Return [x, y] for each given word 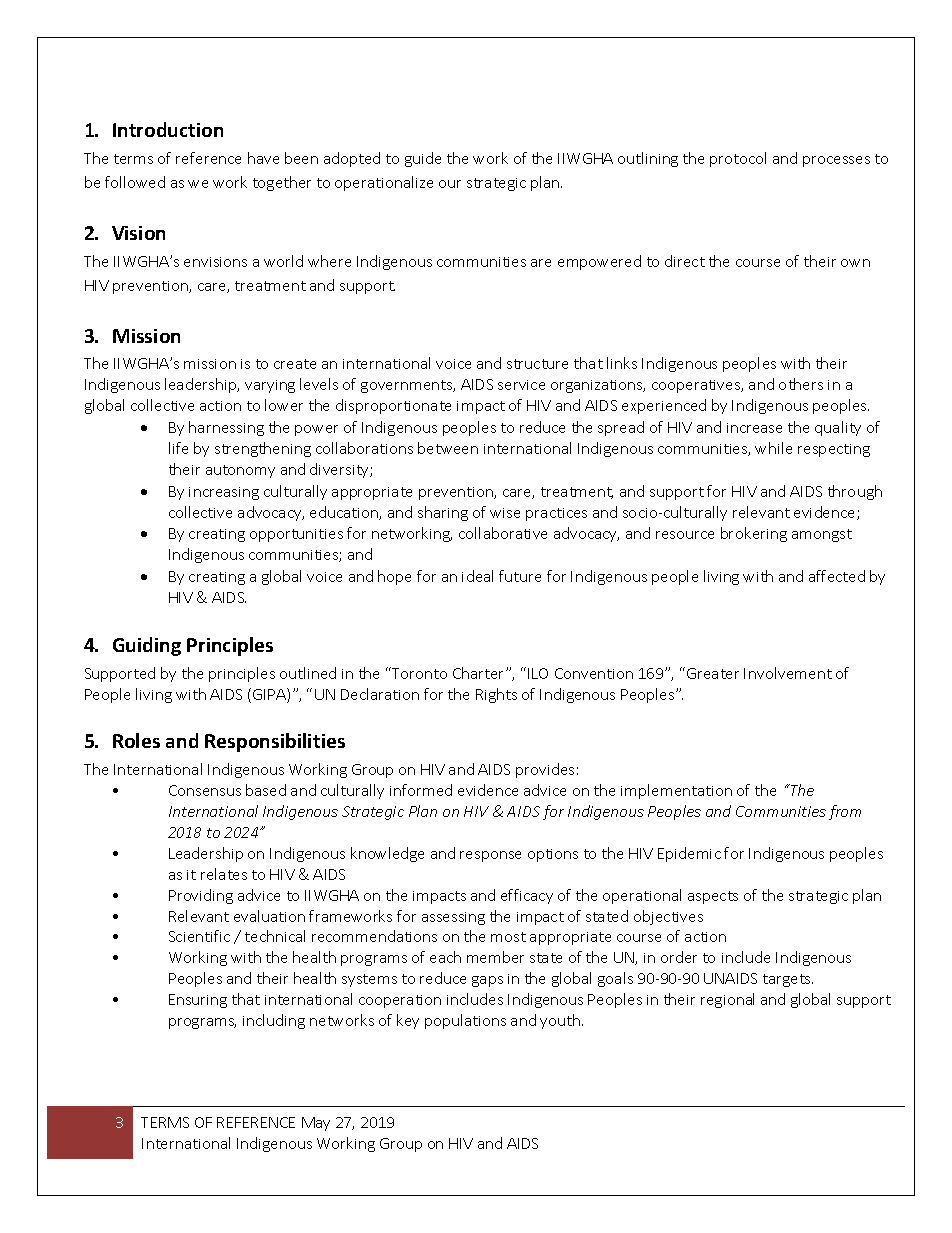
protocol [738, 159]
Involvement [788, 673]
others [801, 384]
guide [423, 159]
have [263, 158]
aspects [713, 897]
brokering [754, 534]
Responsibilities [275, 742]
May [316, 1124]
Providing [201, 896]
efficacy [527, 896]
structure [537, 364]
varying [270, 386]
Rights [496, 695]
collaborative [503, 533]
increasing [224, 493]
